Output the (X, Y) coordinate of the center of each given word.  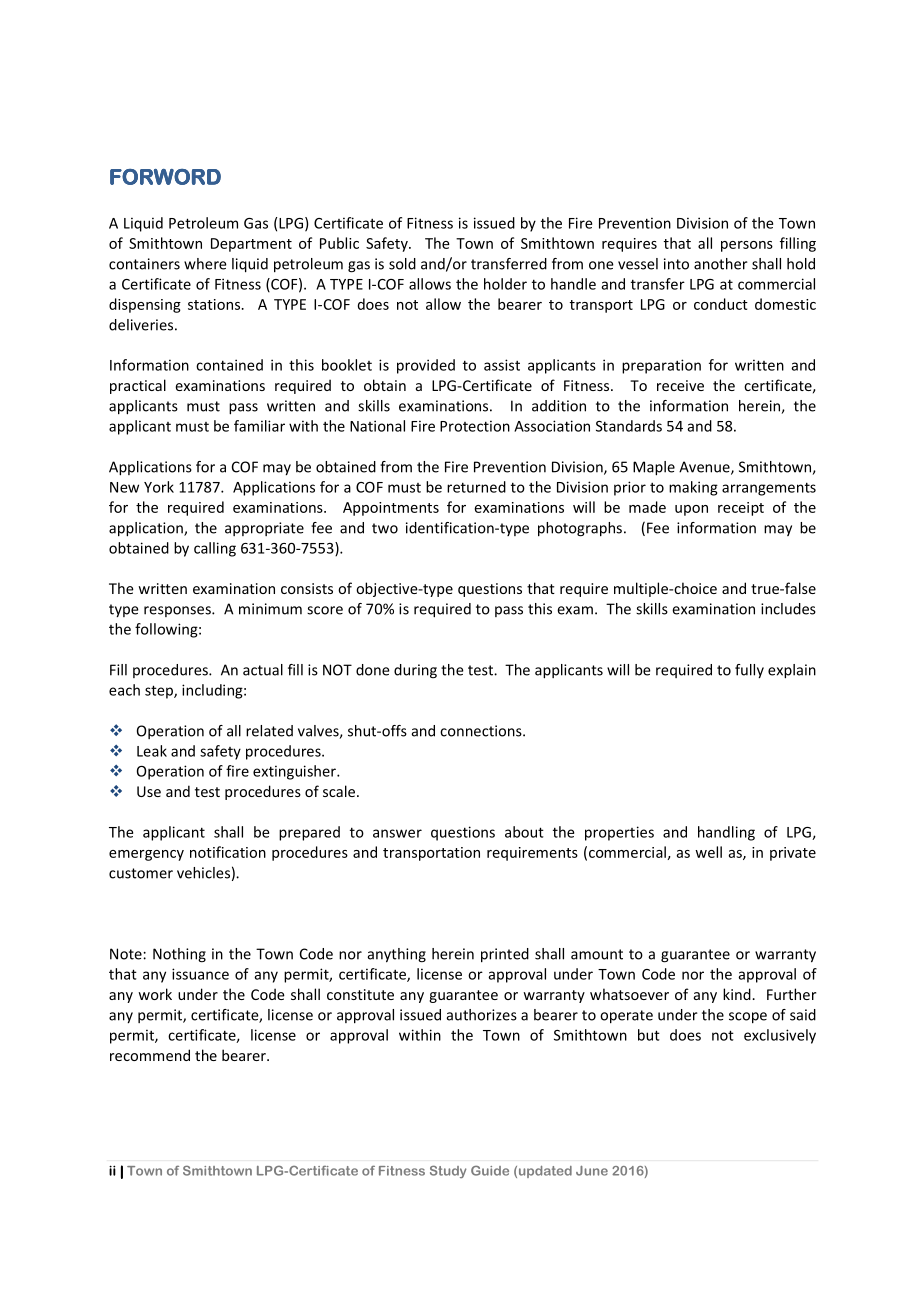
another (721, 264)
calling (215, 549)
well (708, 852)
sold (402, 264)
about (524, 832)
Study (448, 1171)
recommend (150, 1055)
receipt (741, 509)
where (205, 264)
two (385, 528)
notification (228, 852)
